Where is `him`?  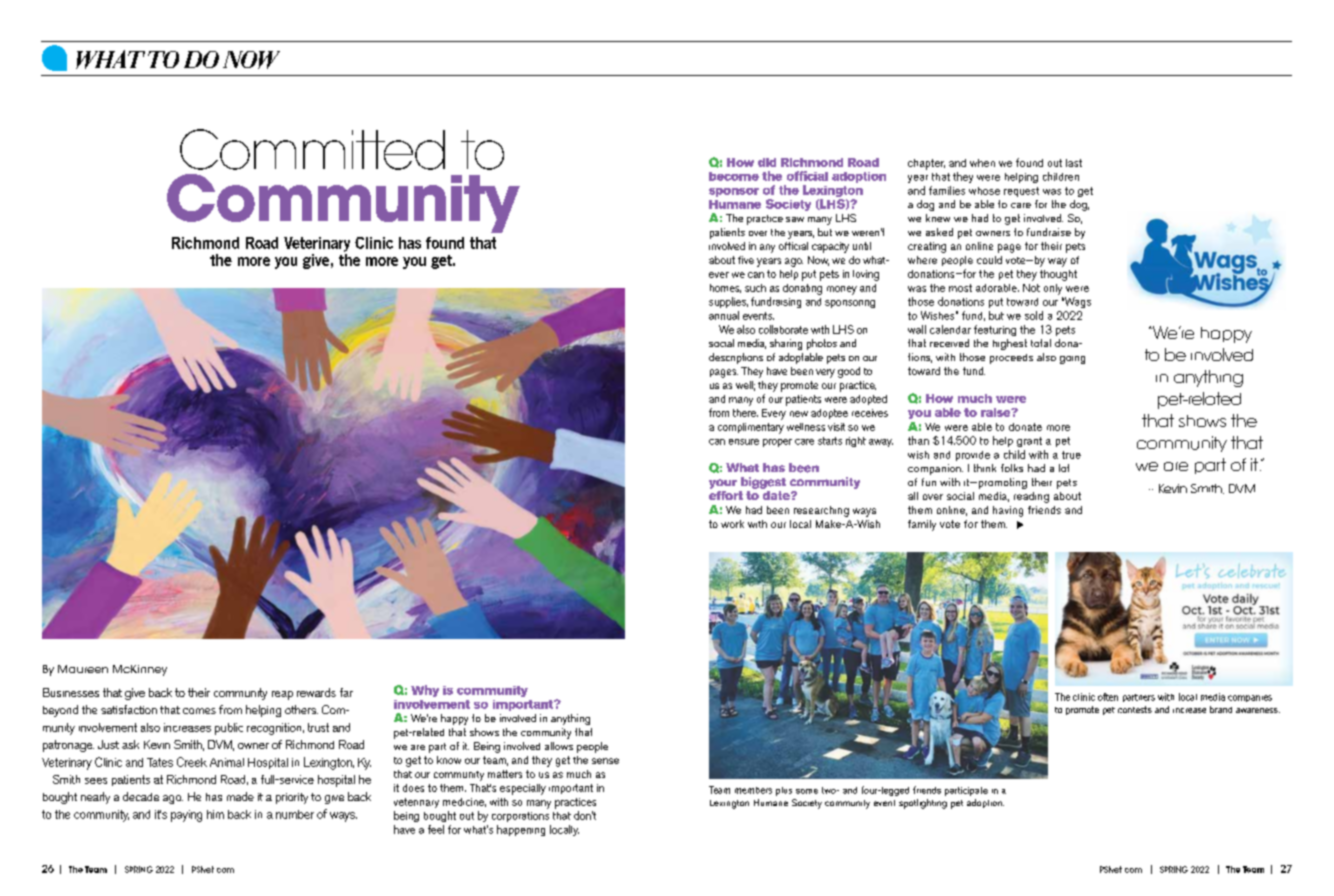
him is located at coordinates (215, 814).
